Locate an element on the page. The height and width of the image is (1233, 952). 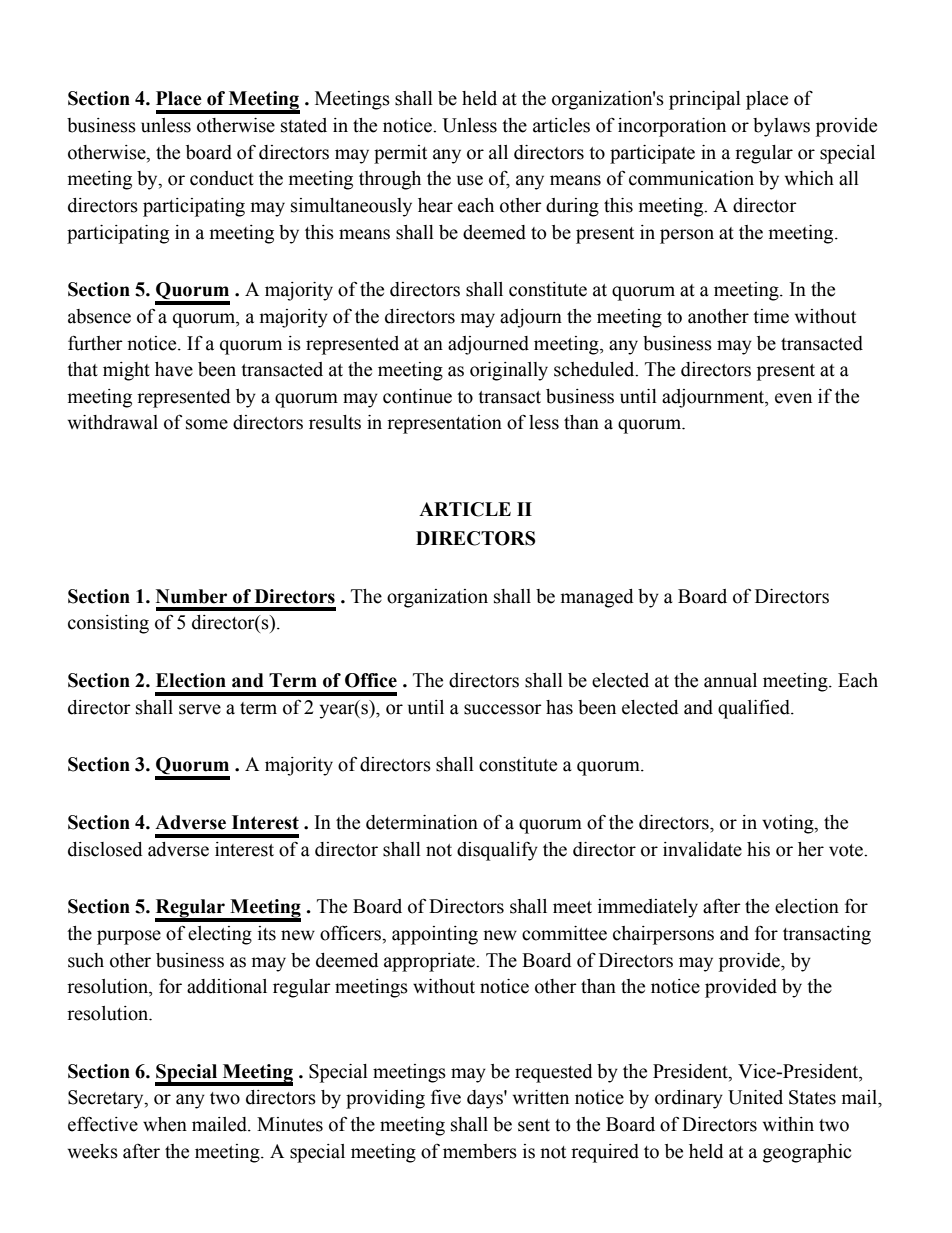
continue is located at coordinates (417, 396).
